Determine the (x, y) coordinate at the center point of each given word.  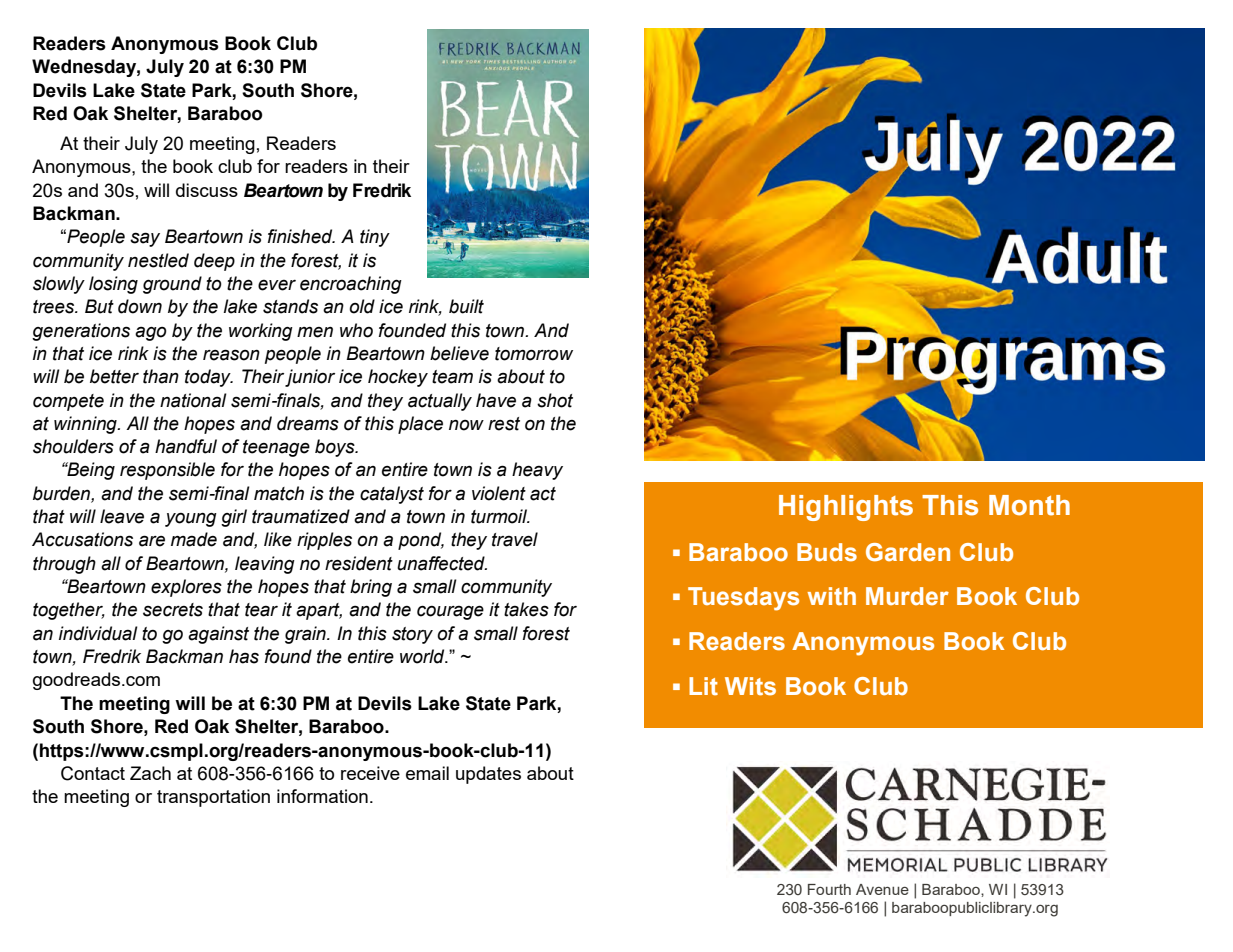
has (244, 656)
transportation (213, 798)
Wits (750, 686)
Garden (908, 552)
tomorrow (534, 354)
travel (515, 539)
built (466, 306)
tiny (375, 238)
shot (555, 400)
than (161, 376)
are (152, 541)
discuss (207, 190)
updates (488, 775)
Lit (703, 686)
